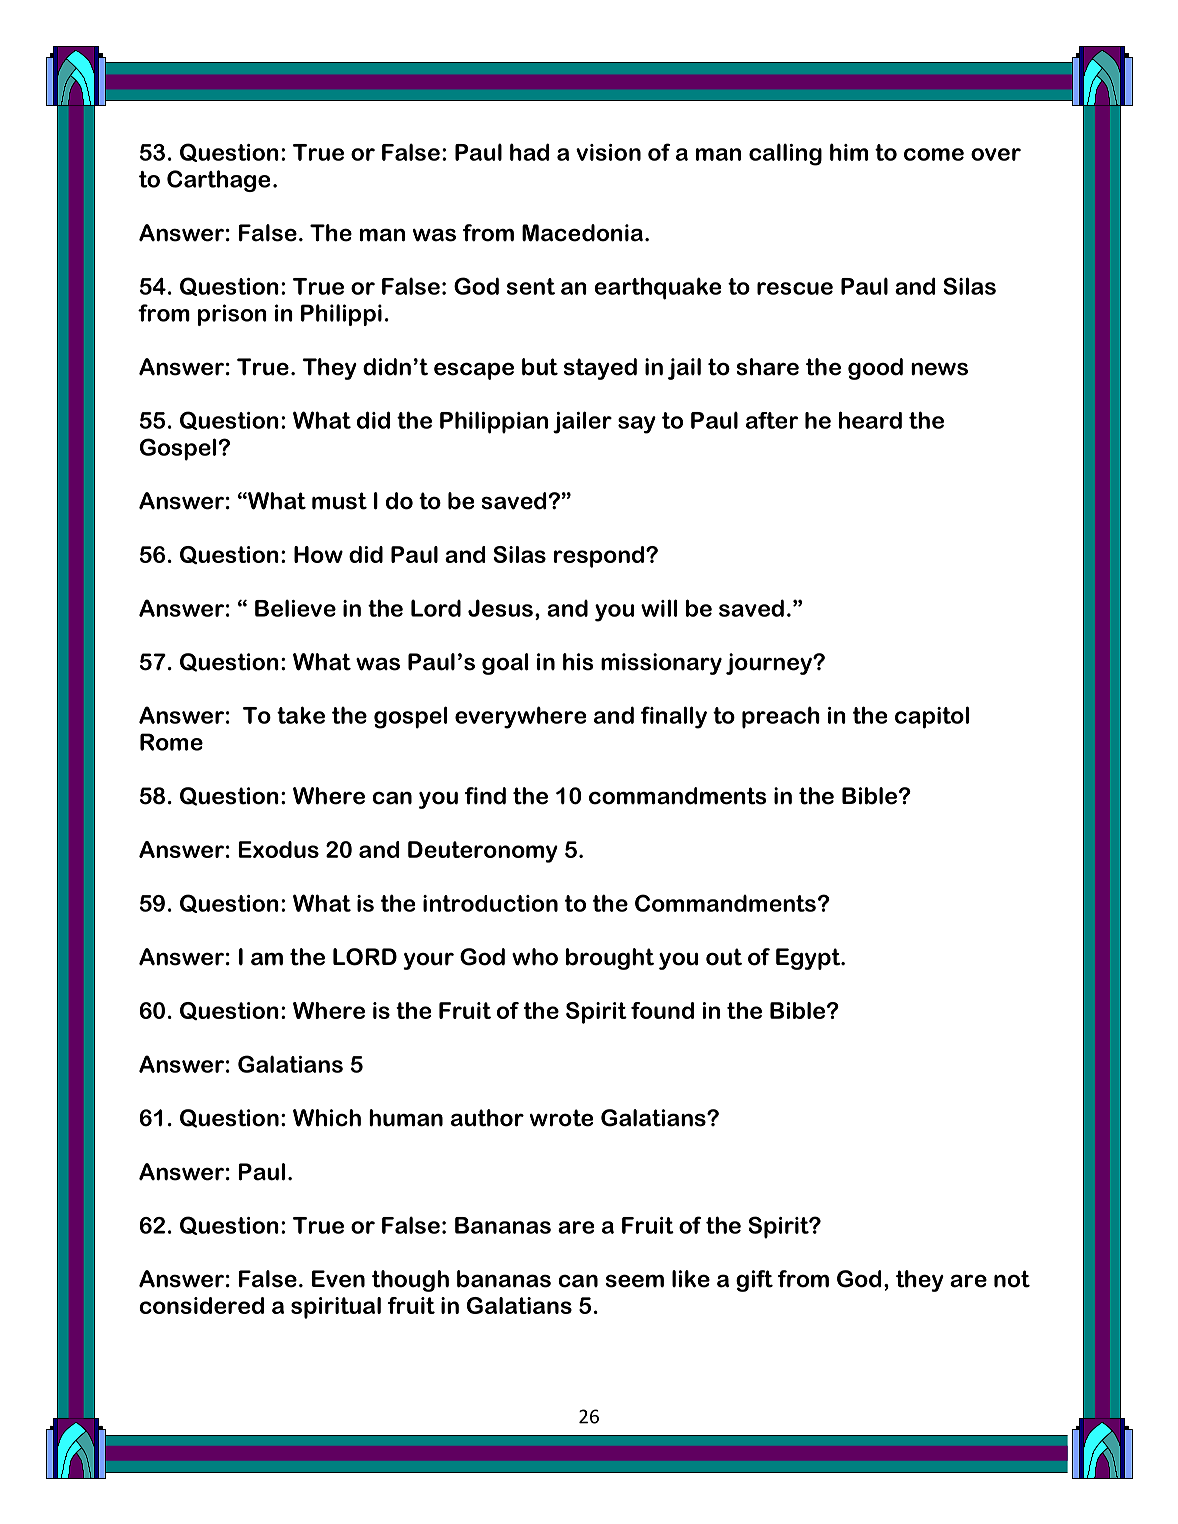 This screenshot has width=1178, height=1524. Describe the element at coordinates (932, 717) in the screenshot. I see `capitol` at that location.
